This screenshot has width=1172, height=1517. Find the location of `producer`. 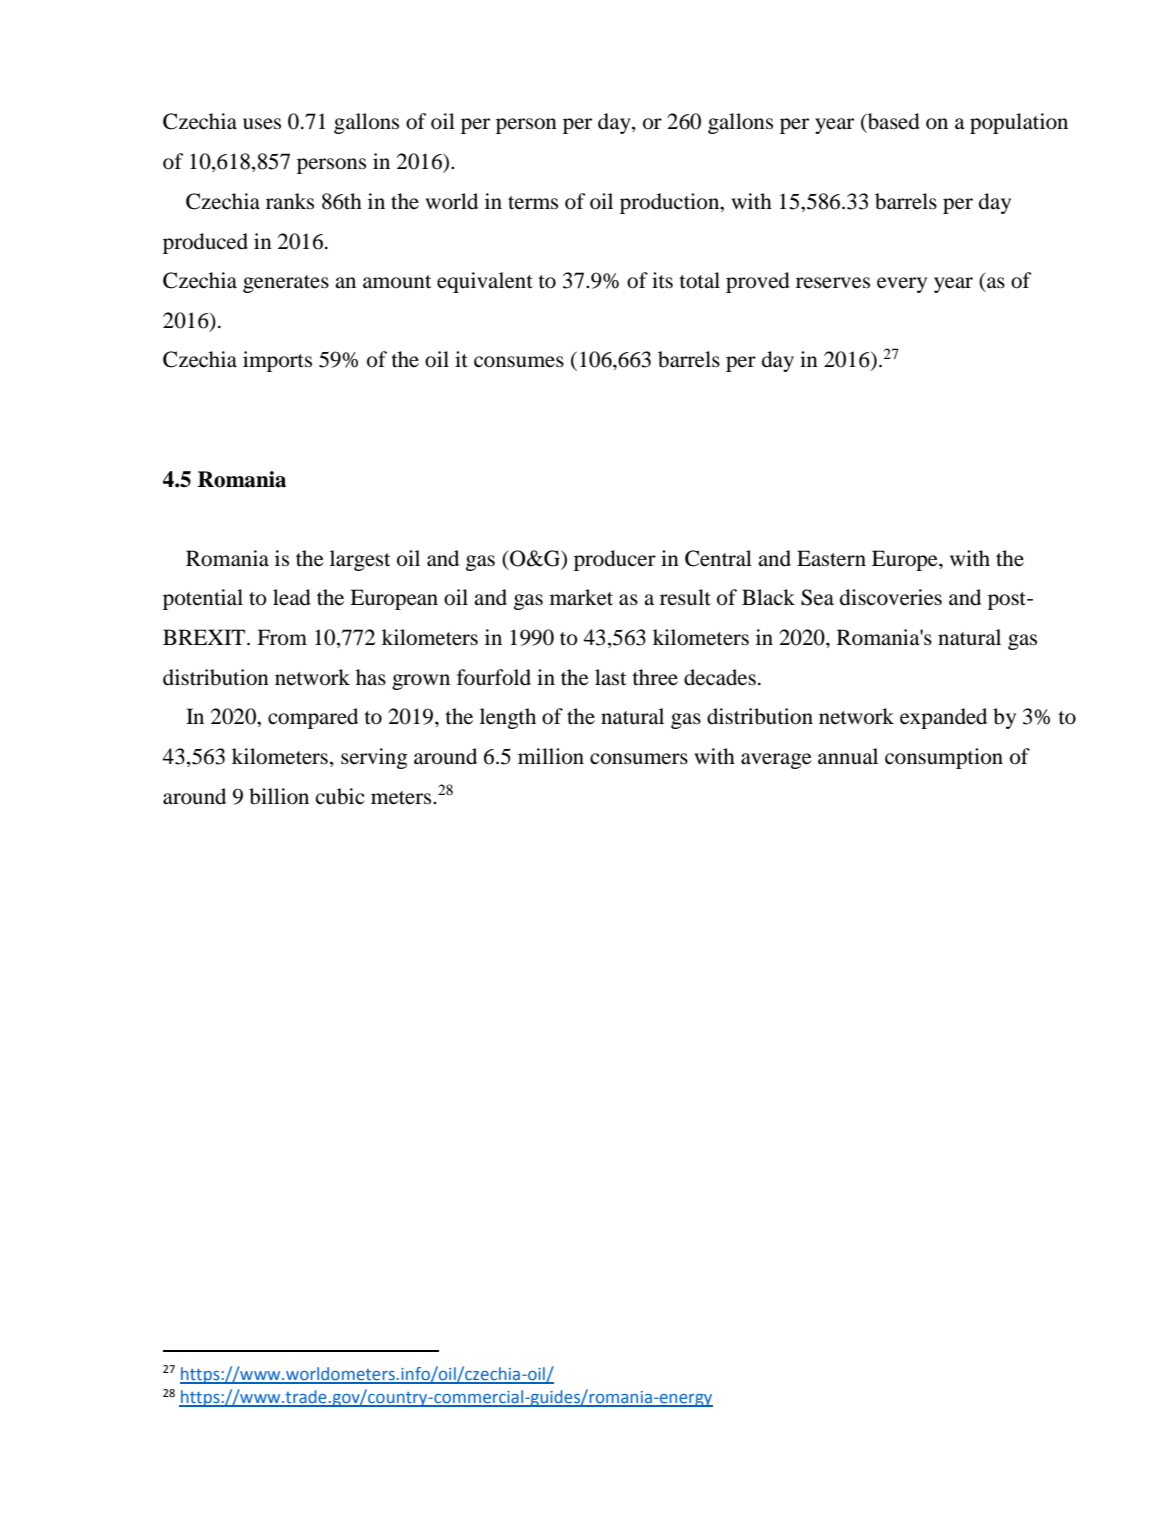

producer is located at coordinates (615, 560).
